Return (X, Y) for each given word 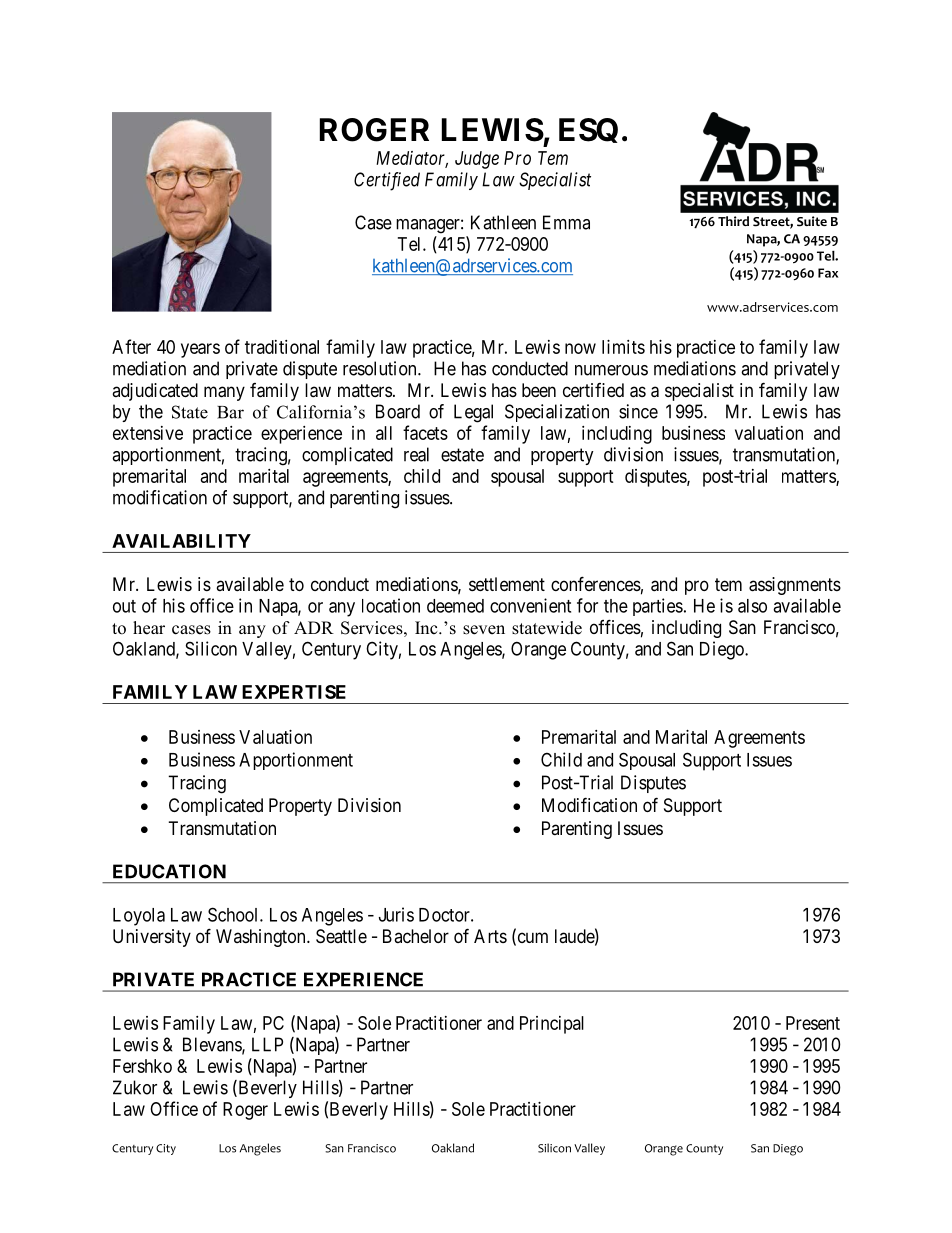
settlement (507, 584)
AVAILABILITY (181, 541)
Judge (477, 160)
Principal (552, 1025)
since (638, 411)
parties (658, 607)
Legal (473, 413)
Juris (396, 914)
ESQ (588, 130)
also (752, 606)
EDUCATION (169, 871)
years (200, 350)
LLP (267, 1044)
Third (733, 221)
